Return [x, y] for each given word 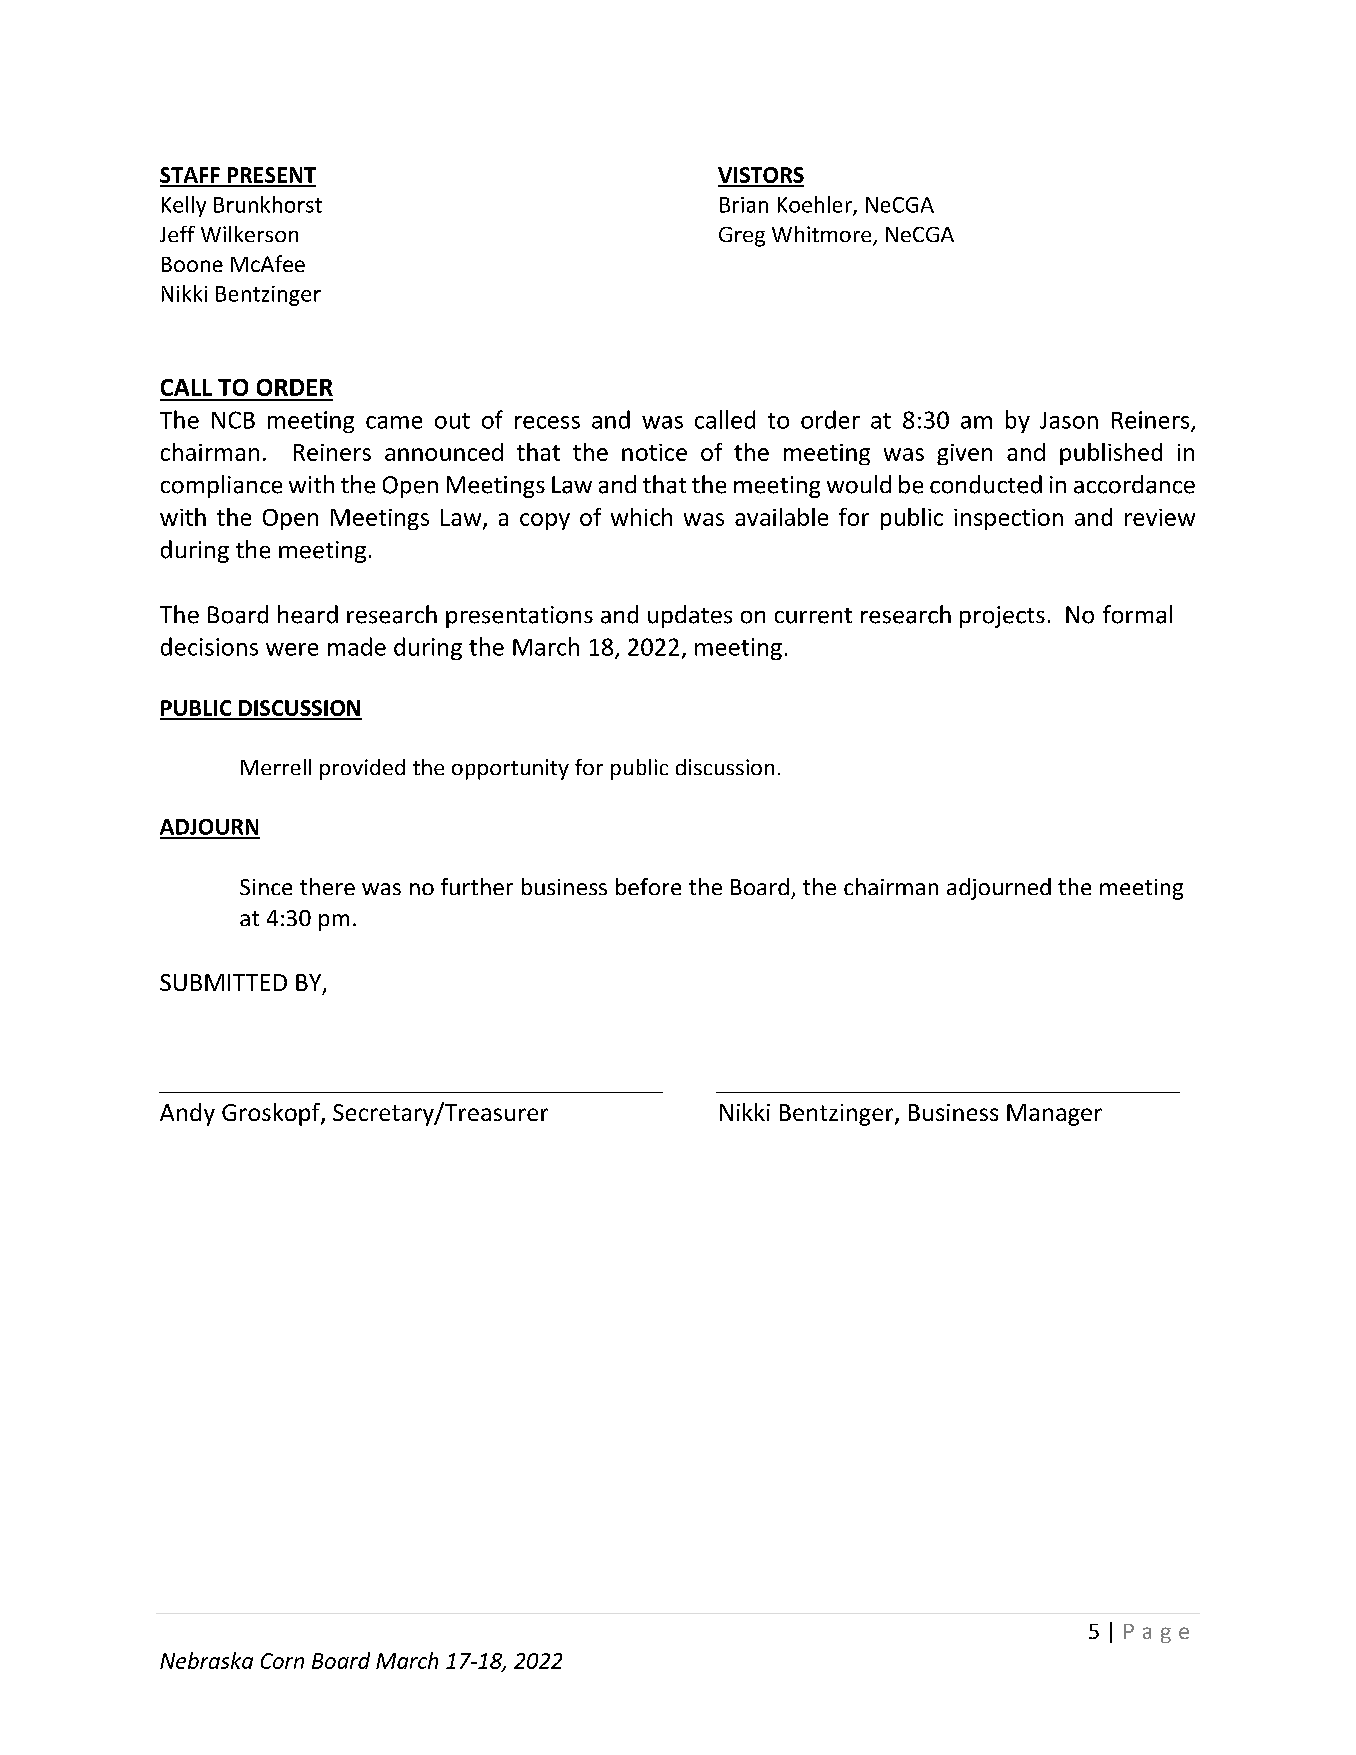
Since [266, 887]
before [648, 886]
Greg [742, 237]
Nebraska [206, 1660]
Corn [282, 1661]
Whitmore [823, 235]
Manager [1054, 1115]
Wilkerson [249, 234]
